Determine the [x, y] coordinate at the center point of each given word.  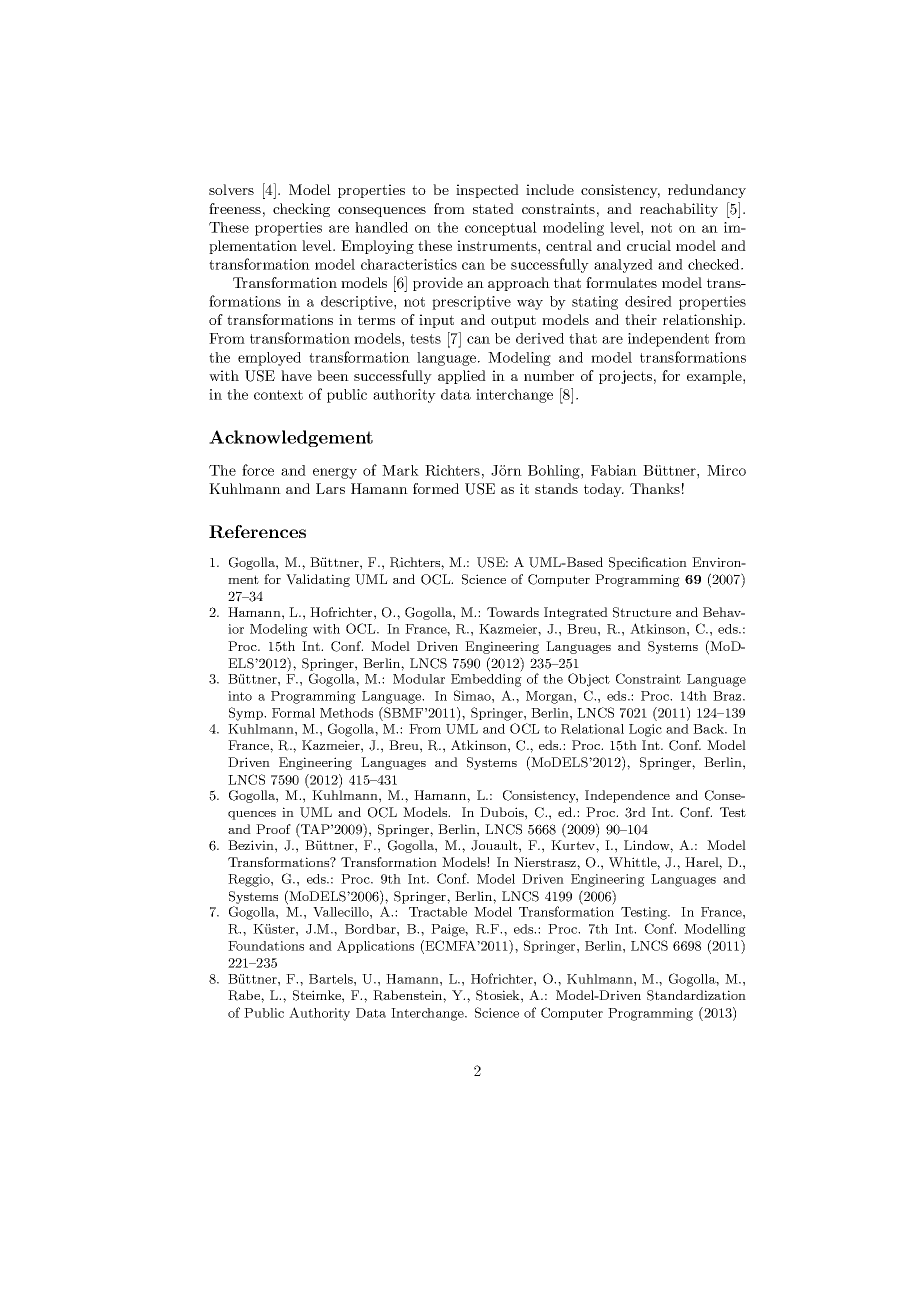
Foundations [266, 946]
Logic [645, 730]
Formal [293, 713]
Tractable [438, 912]
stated [493, 208]
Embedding [486, 680]
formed [436, 488]
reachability [679, 210]
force [258, 470]
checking [301, 210]
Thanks [655, 488]
